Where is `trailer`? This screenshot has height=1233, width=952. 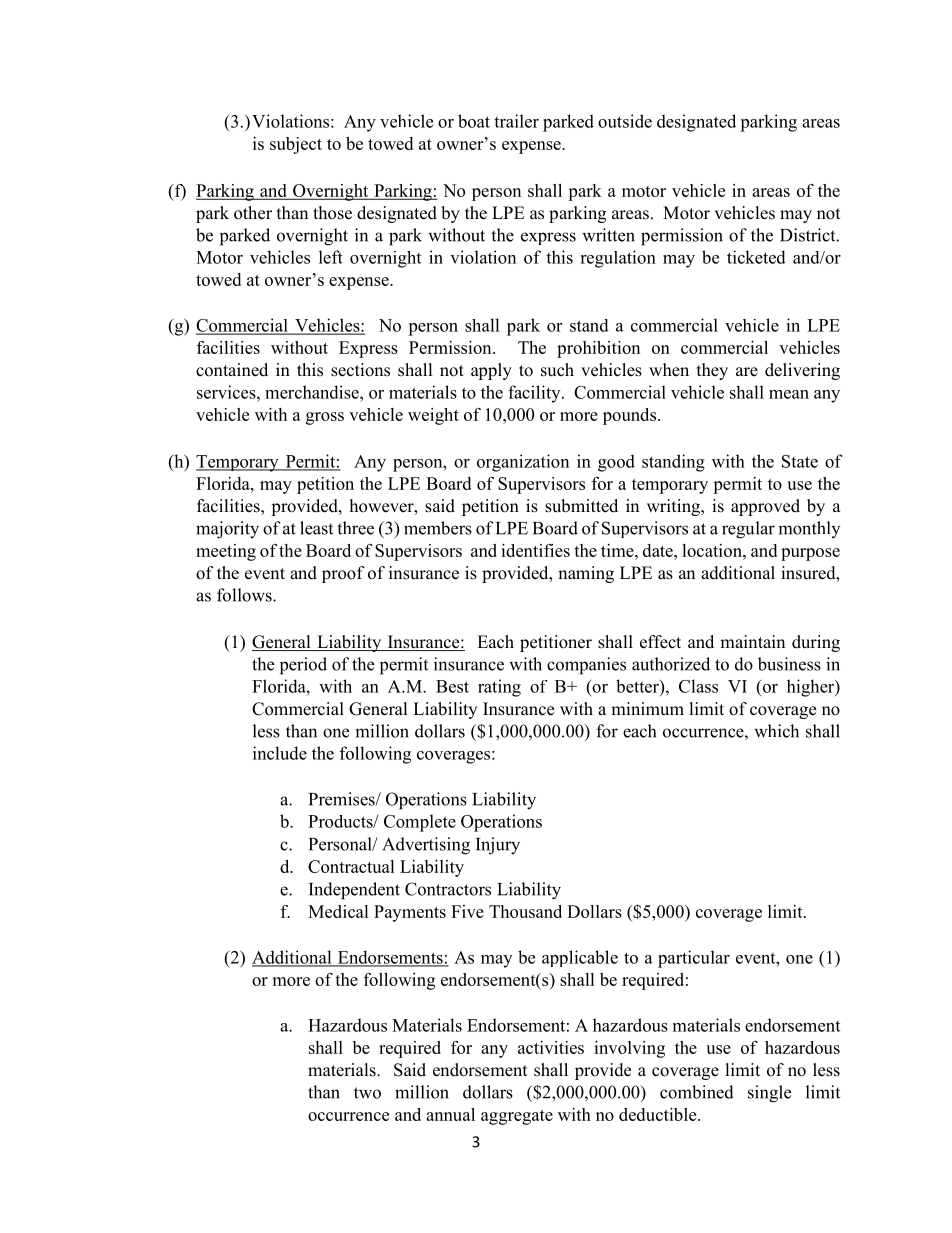 trailer is located at coordinates (516, 121).
